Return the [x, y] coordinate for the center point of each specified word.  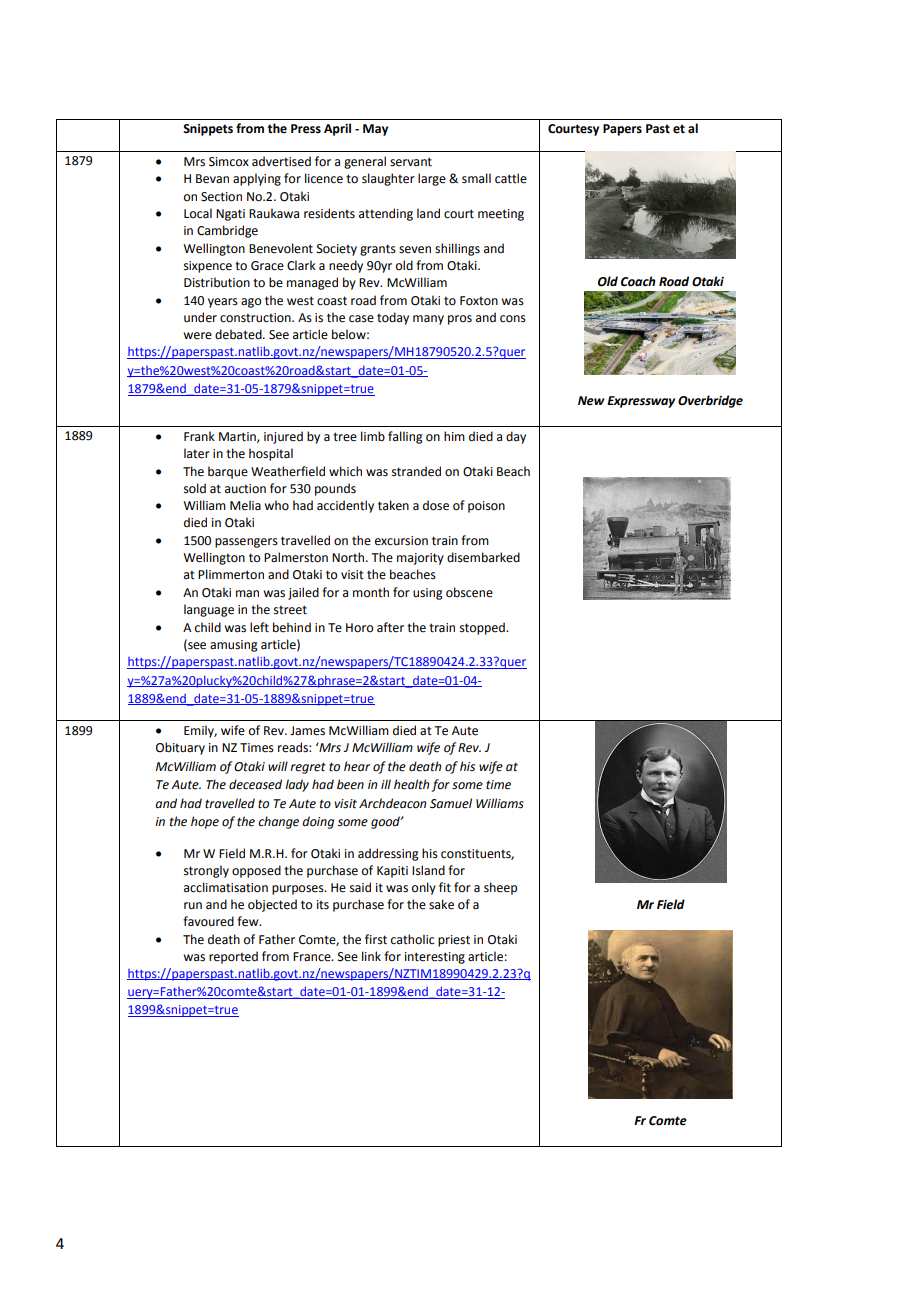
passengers [246, 543]
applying [257, 179]
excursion [401, 541]
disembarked [483, 557]
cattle [511, 178]
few [249, 921]
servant [411, 162]
